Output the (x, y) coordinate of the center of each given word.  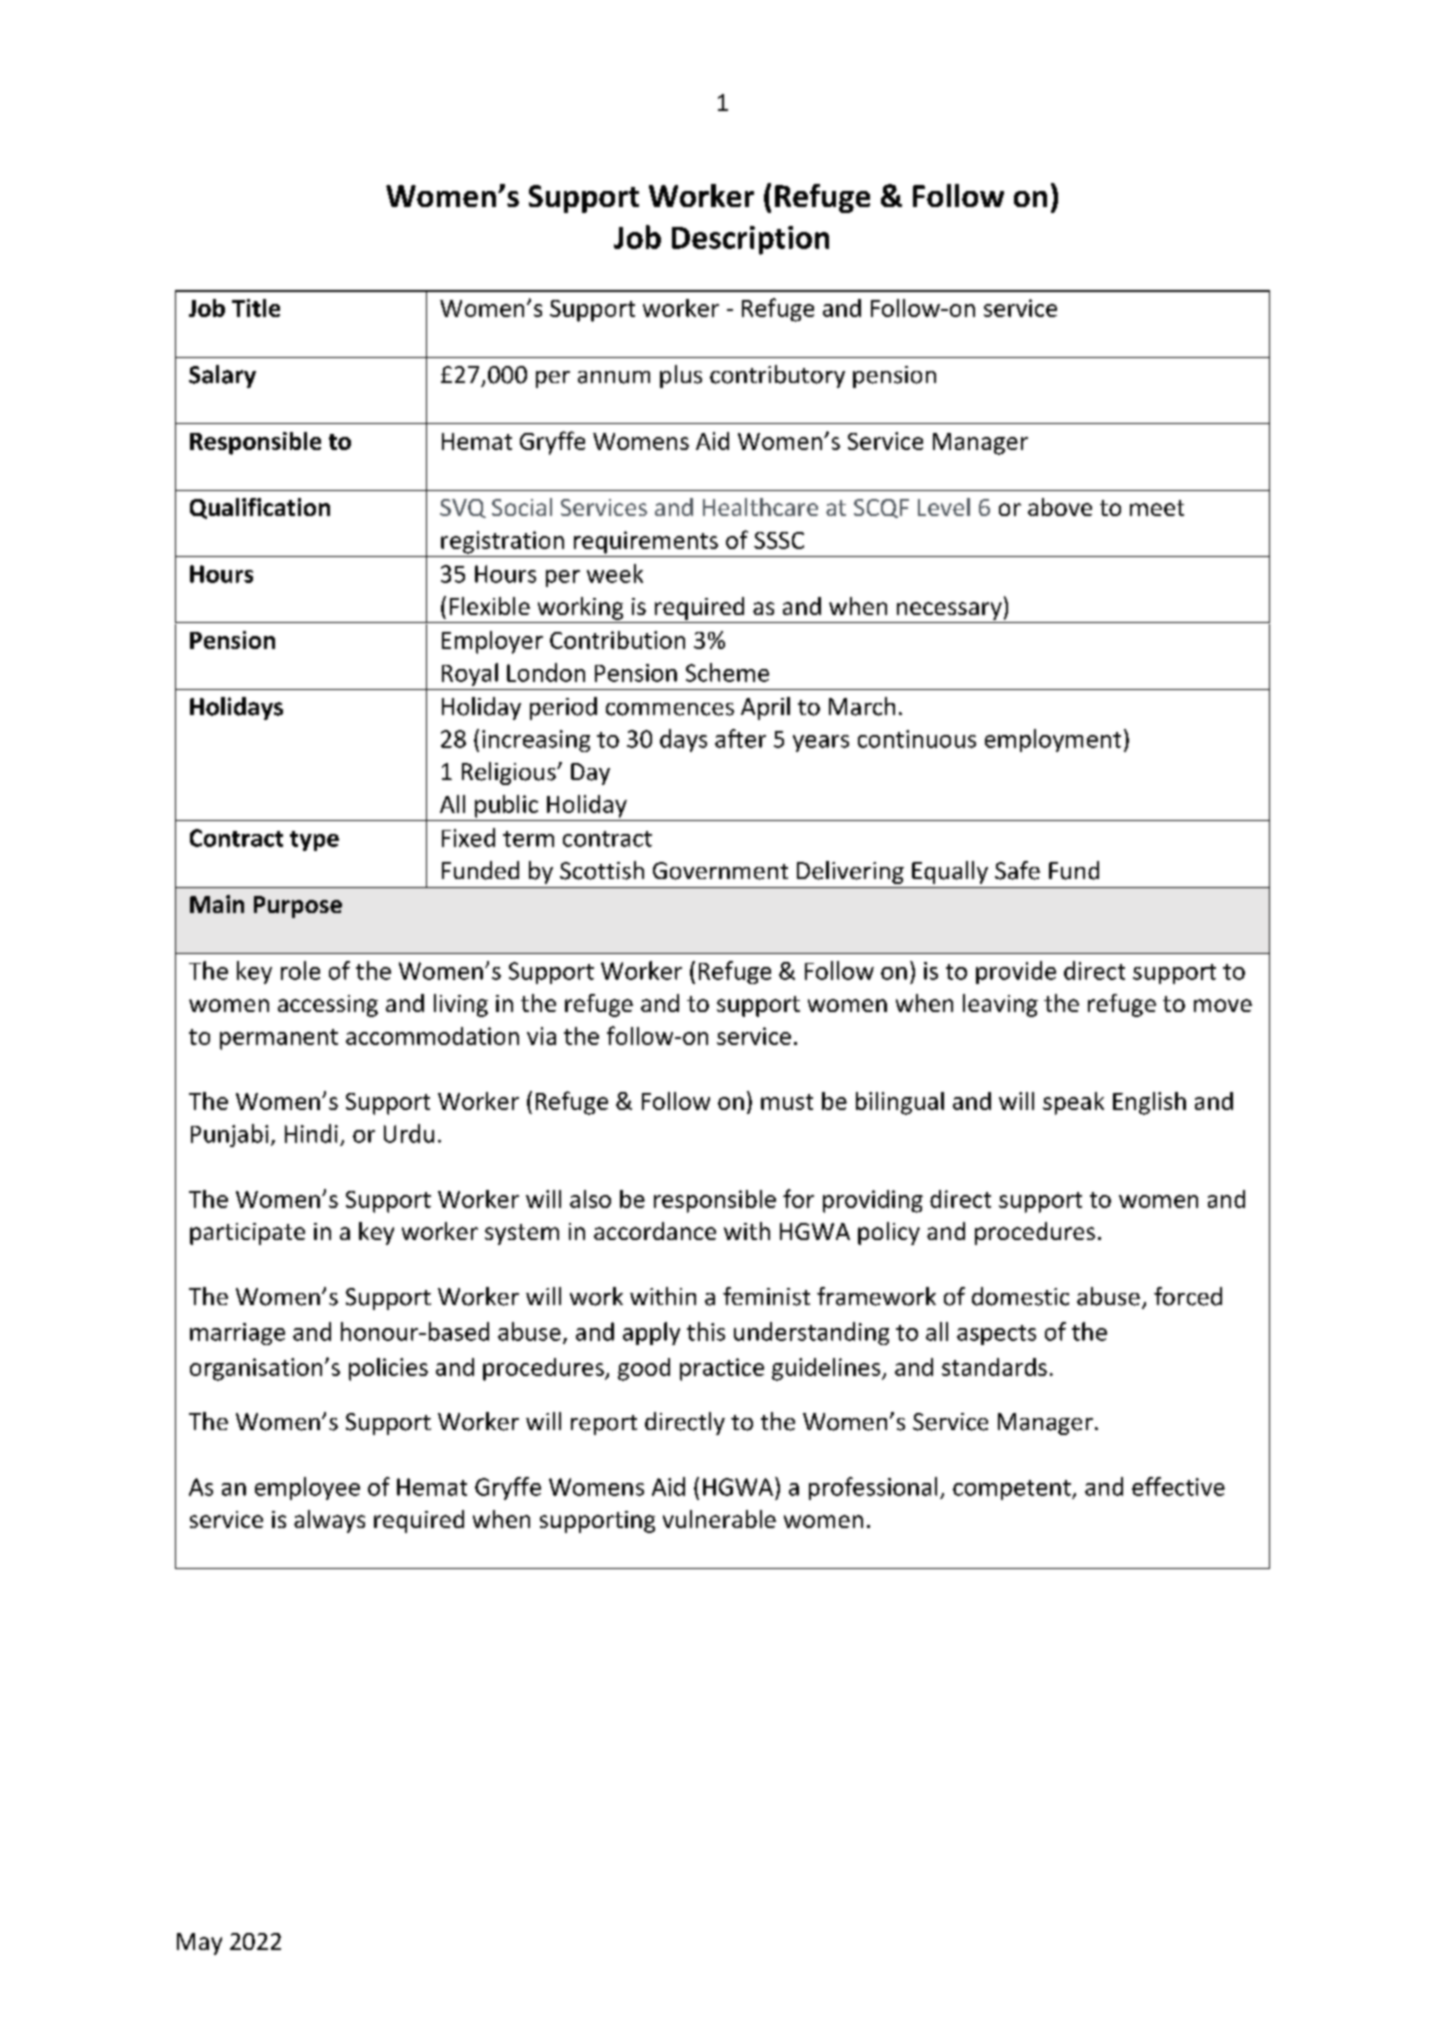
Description (750, 240)
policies (388, 1369)
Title (256, 308)
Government (720, 871)
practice (722, 1369)
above (1060, 507)
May (199, 1944)
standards (994, 1367)
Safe (1017, 870)
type (314, 841)
